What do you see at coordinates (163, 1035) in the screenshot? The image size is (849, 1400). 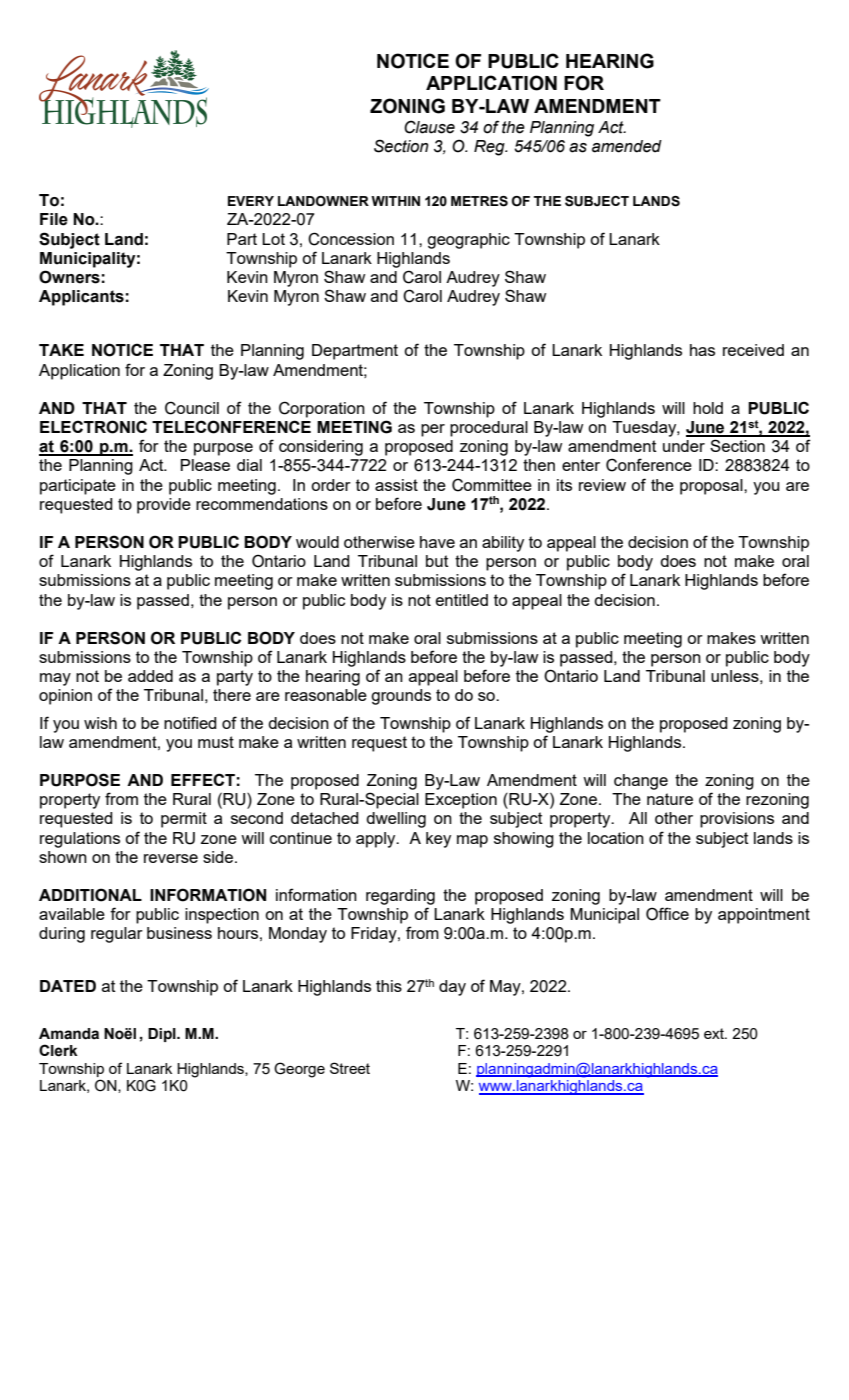 I see `Dipl` at bounding box center [163, 1035].
